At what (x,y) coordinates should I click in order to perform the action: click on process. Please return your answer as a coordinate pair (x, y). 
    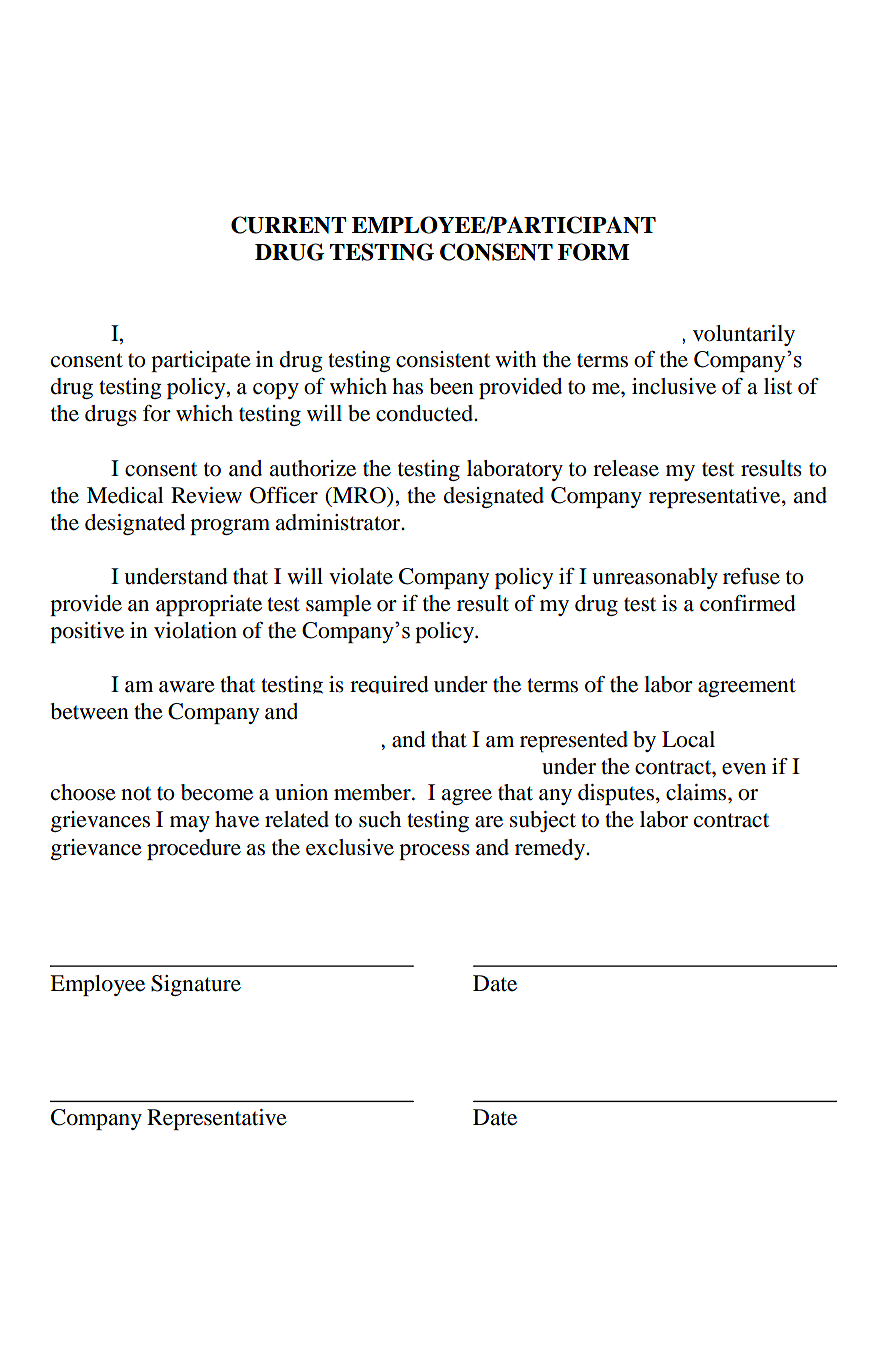
    Looking at the image, I should click on (434, 852).
